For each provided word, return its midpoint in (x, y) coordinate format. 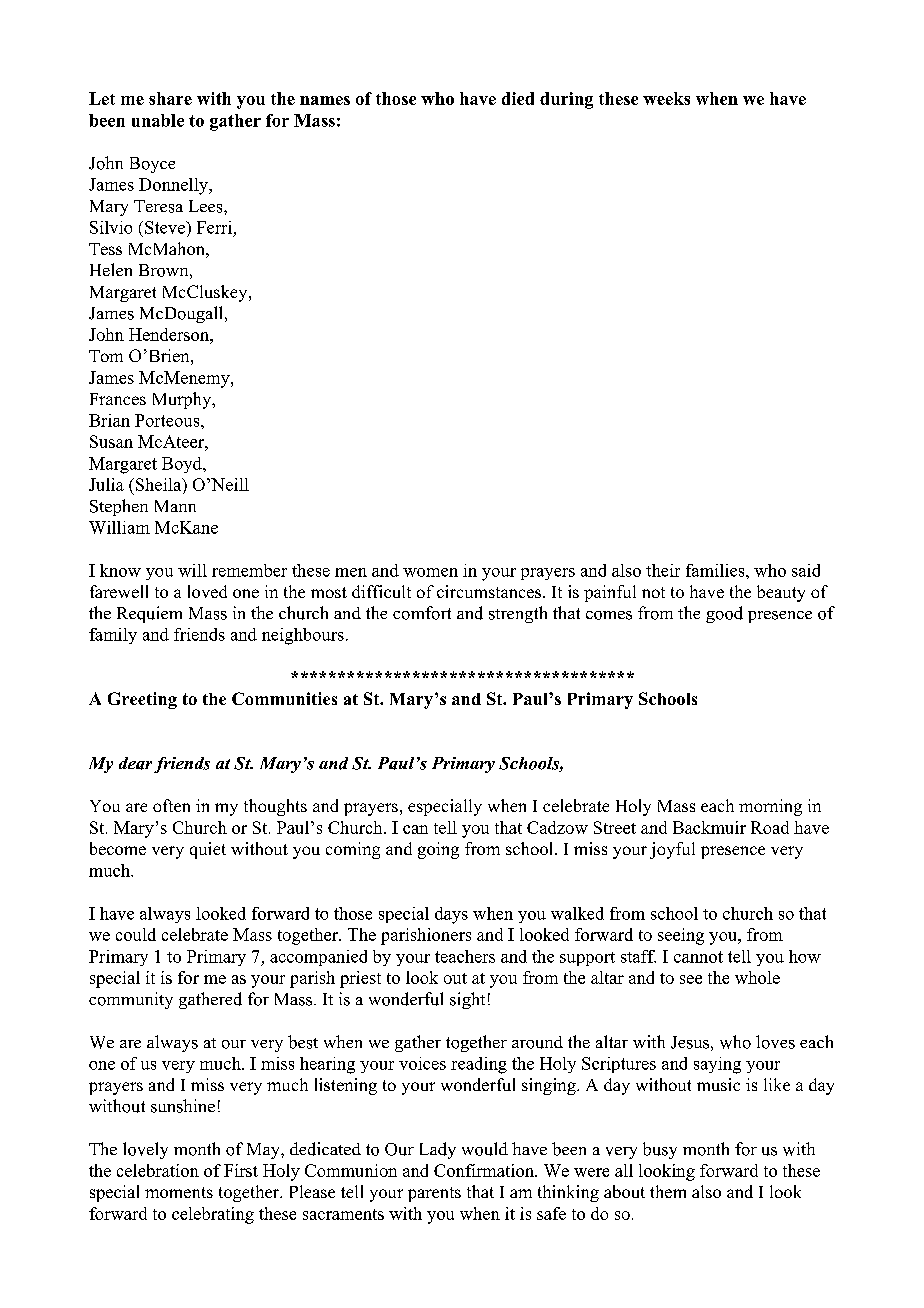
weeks (666, 98)
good (724, 614)
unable (158, 120)
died (518, 98)
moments (179, 1192)
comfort (422, 613)
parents (434, 1194)
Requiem (149, 614)
